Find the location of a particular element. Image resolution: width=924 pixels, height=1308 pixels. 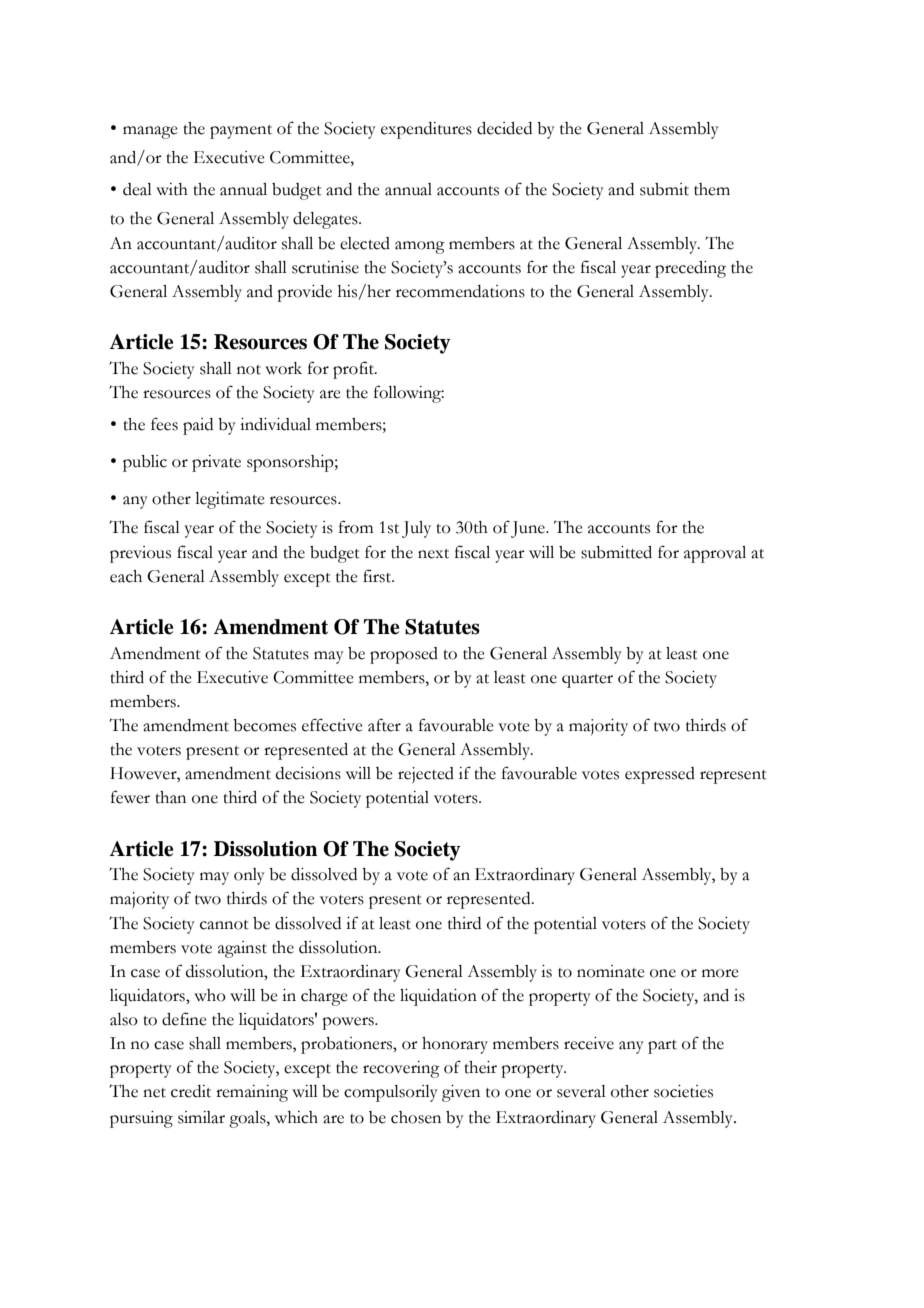

them is located at coordinates (712, 189).
